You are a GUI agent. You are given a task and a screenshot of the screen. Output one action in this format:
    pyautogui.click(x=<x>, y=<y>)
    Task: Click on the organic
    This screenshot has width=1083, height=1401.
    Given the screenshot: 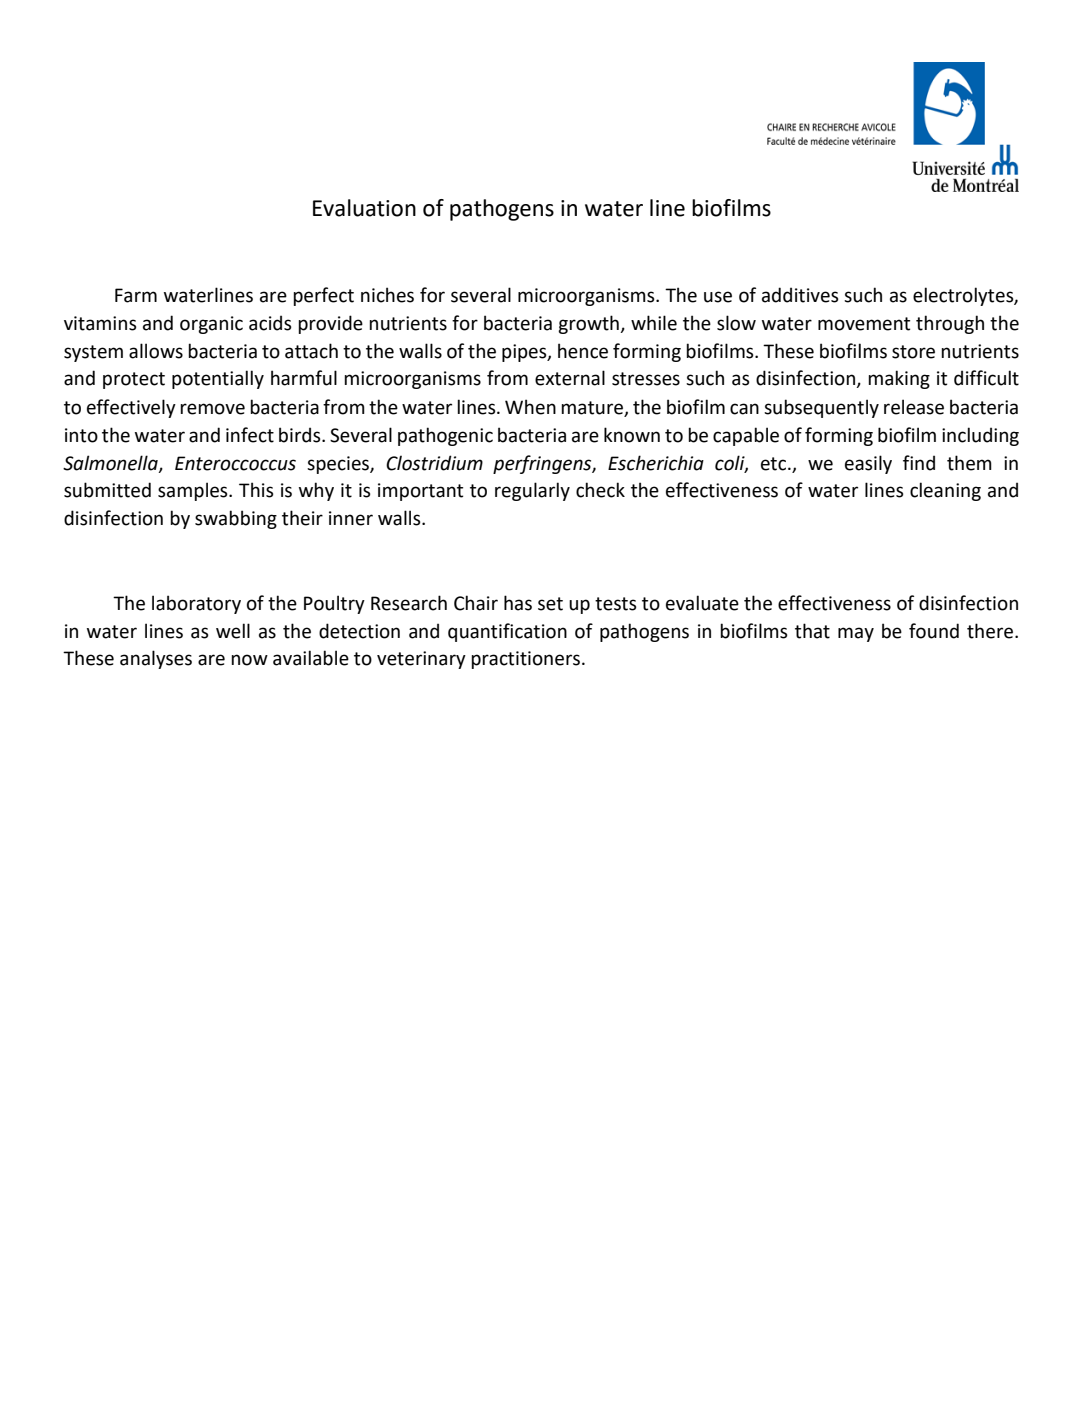 What is the action you would take?
    pyautogui.click(x=211, y=325)
